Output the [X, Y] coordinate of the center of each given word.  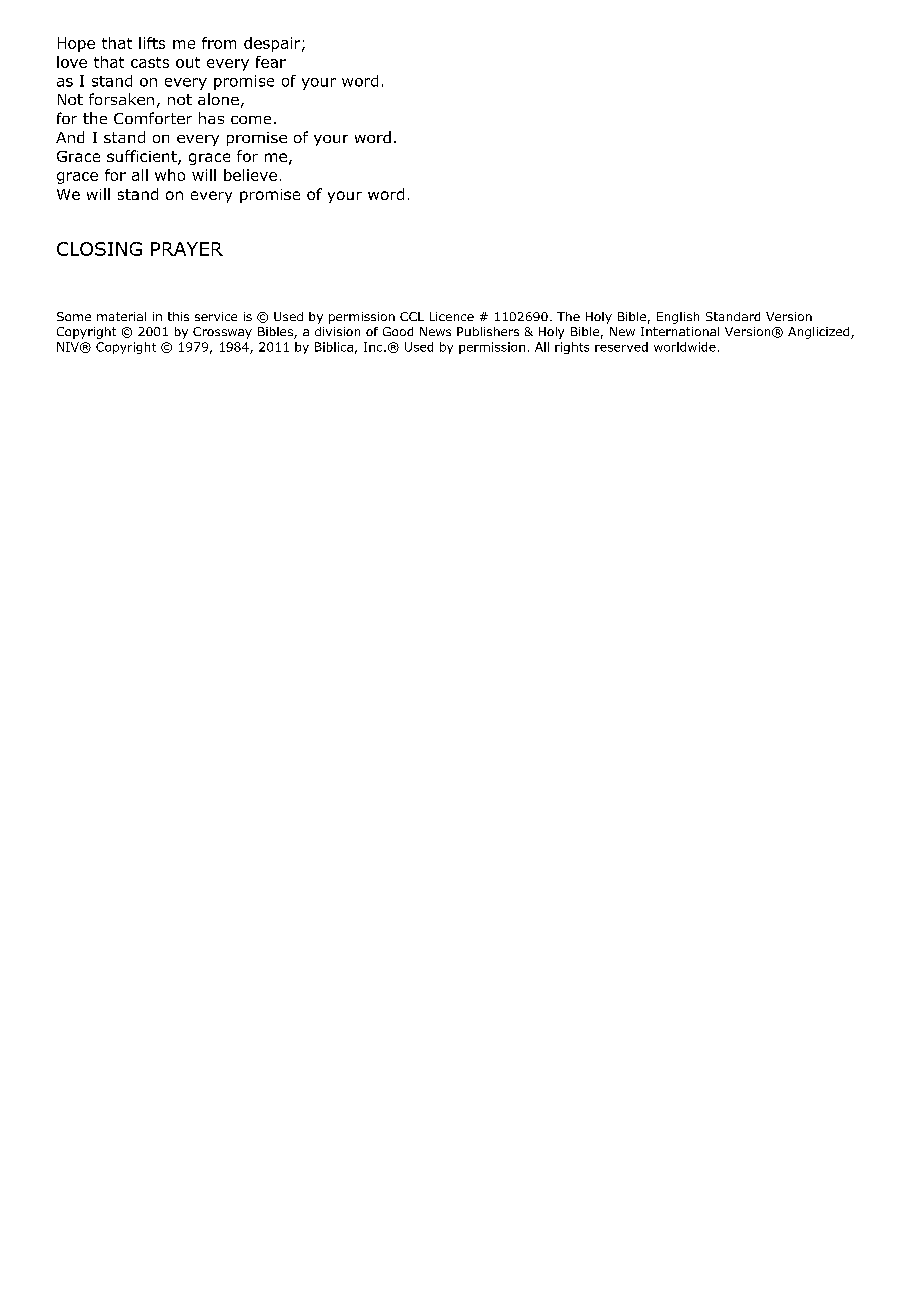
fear [271, 62]
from [219, 43]
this [178, 316]
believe [250, 175]
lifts [152, 43]
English [678, 318]
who [170, 175]
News [435, 331]
